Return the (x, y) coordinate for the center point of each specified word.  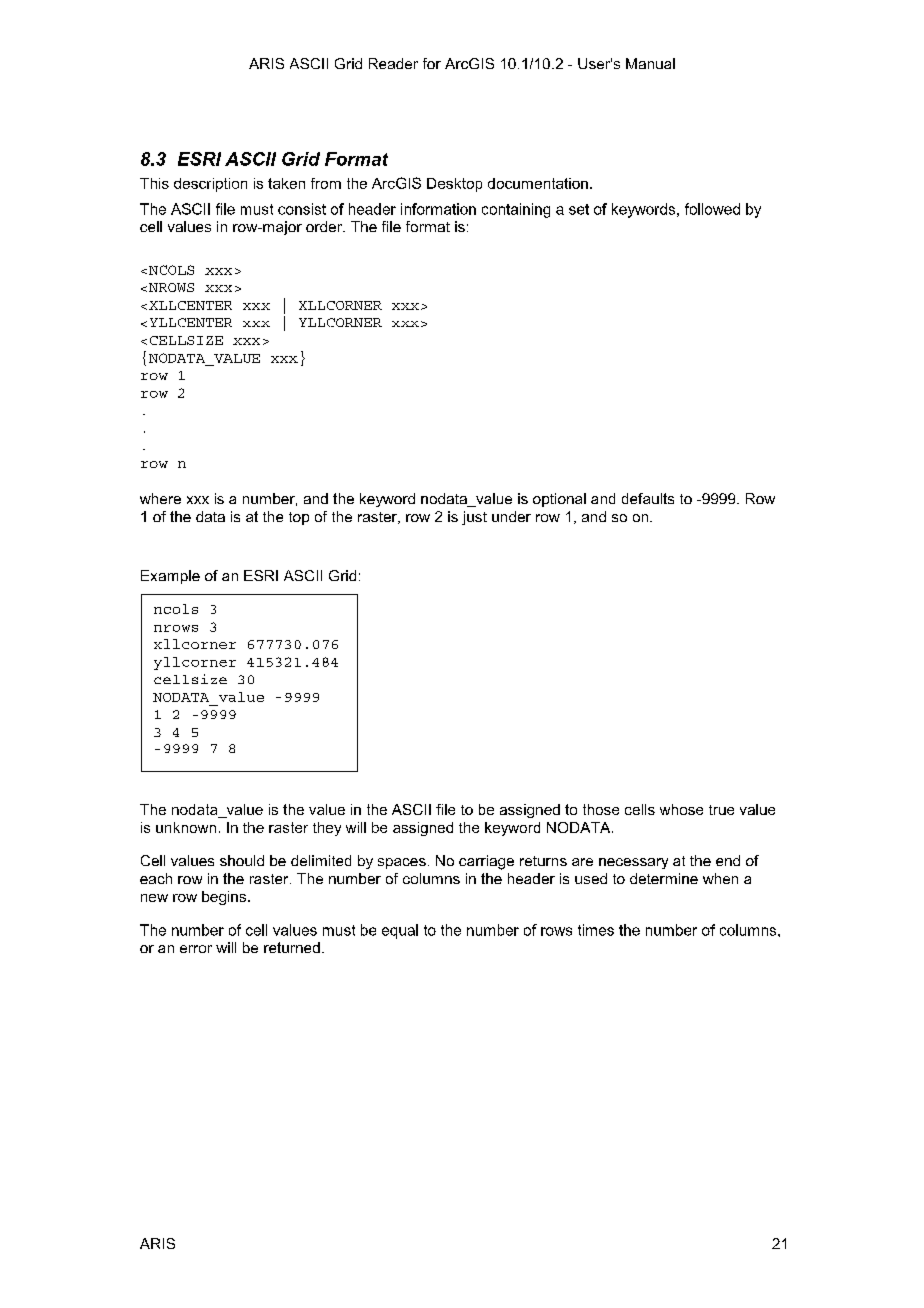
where (160, 498)
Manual (650, 63)
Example (170, 577)
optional (559, 500)
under (511, 516)
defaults (648, 498)
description (210, 185)
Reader (393, 63)
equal (400, 931)
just (474, 518)
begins (225, 898)
